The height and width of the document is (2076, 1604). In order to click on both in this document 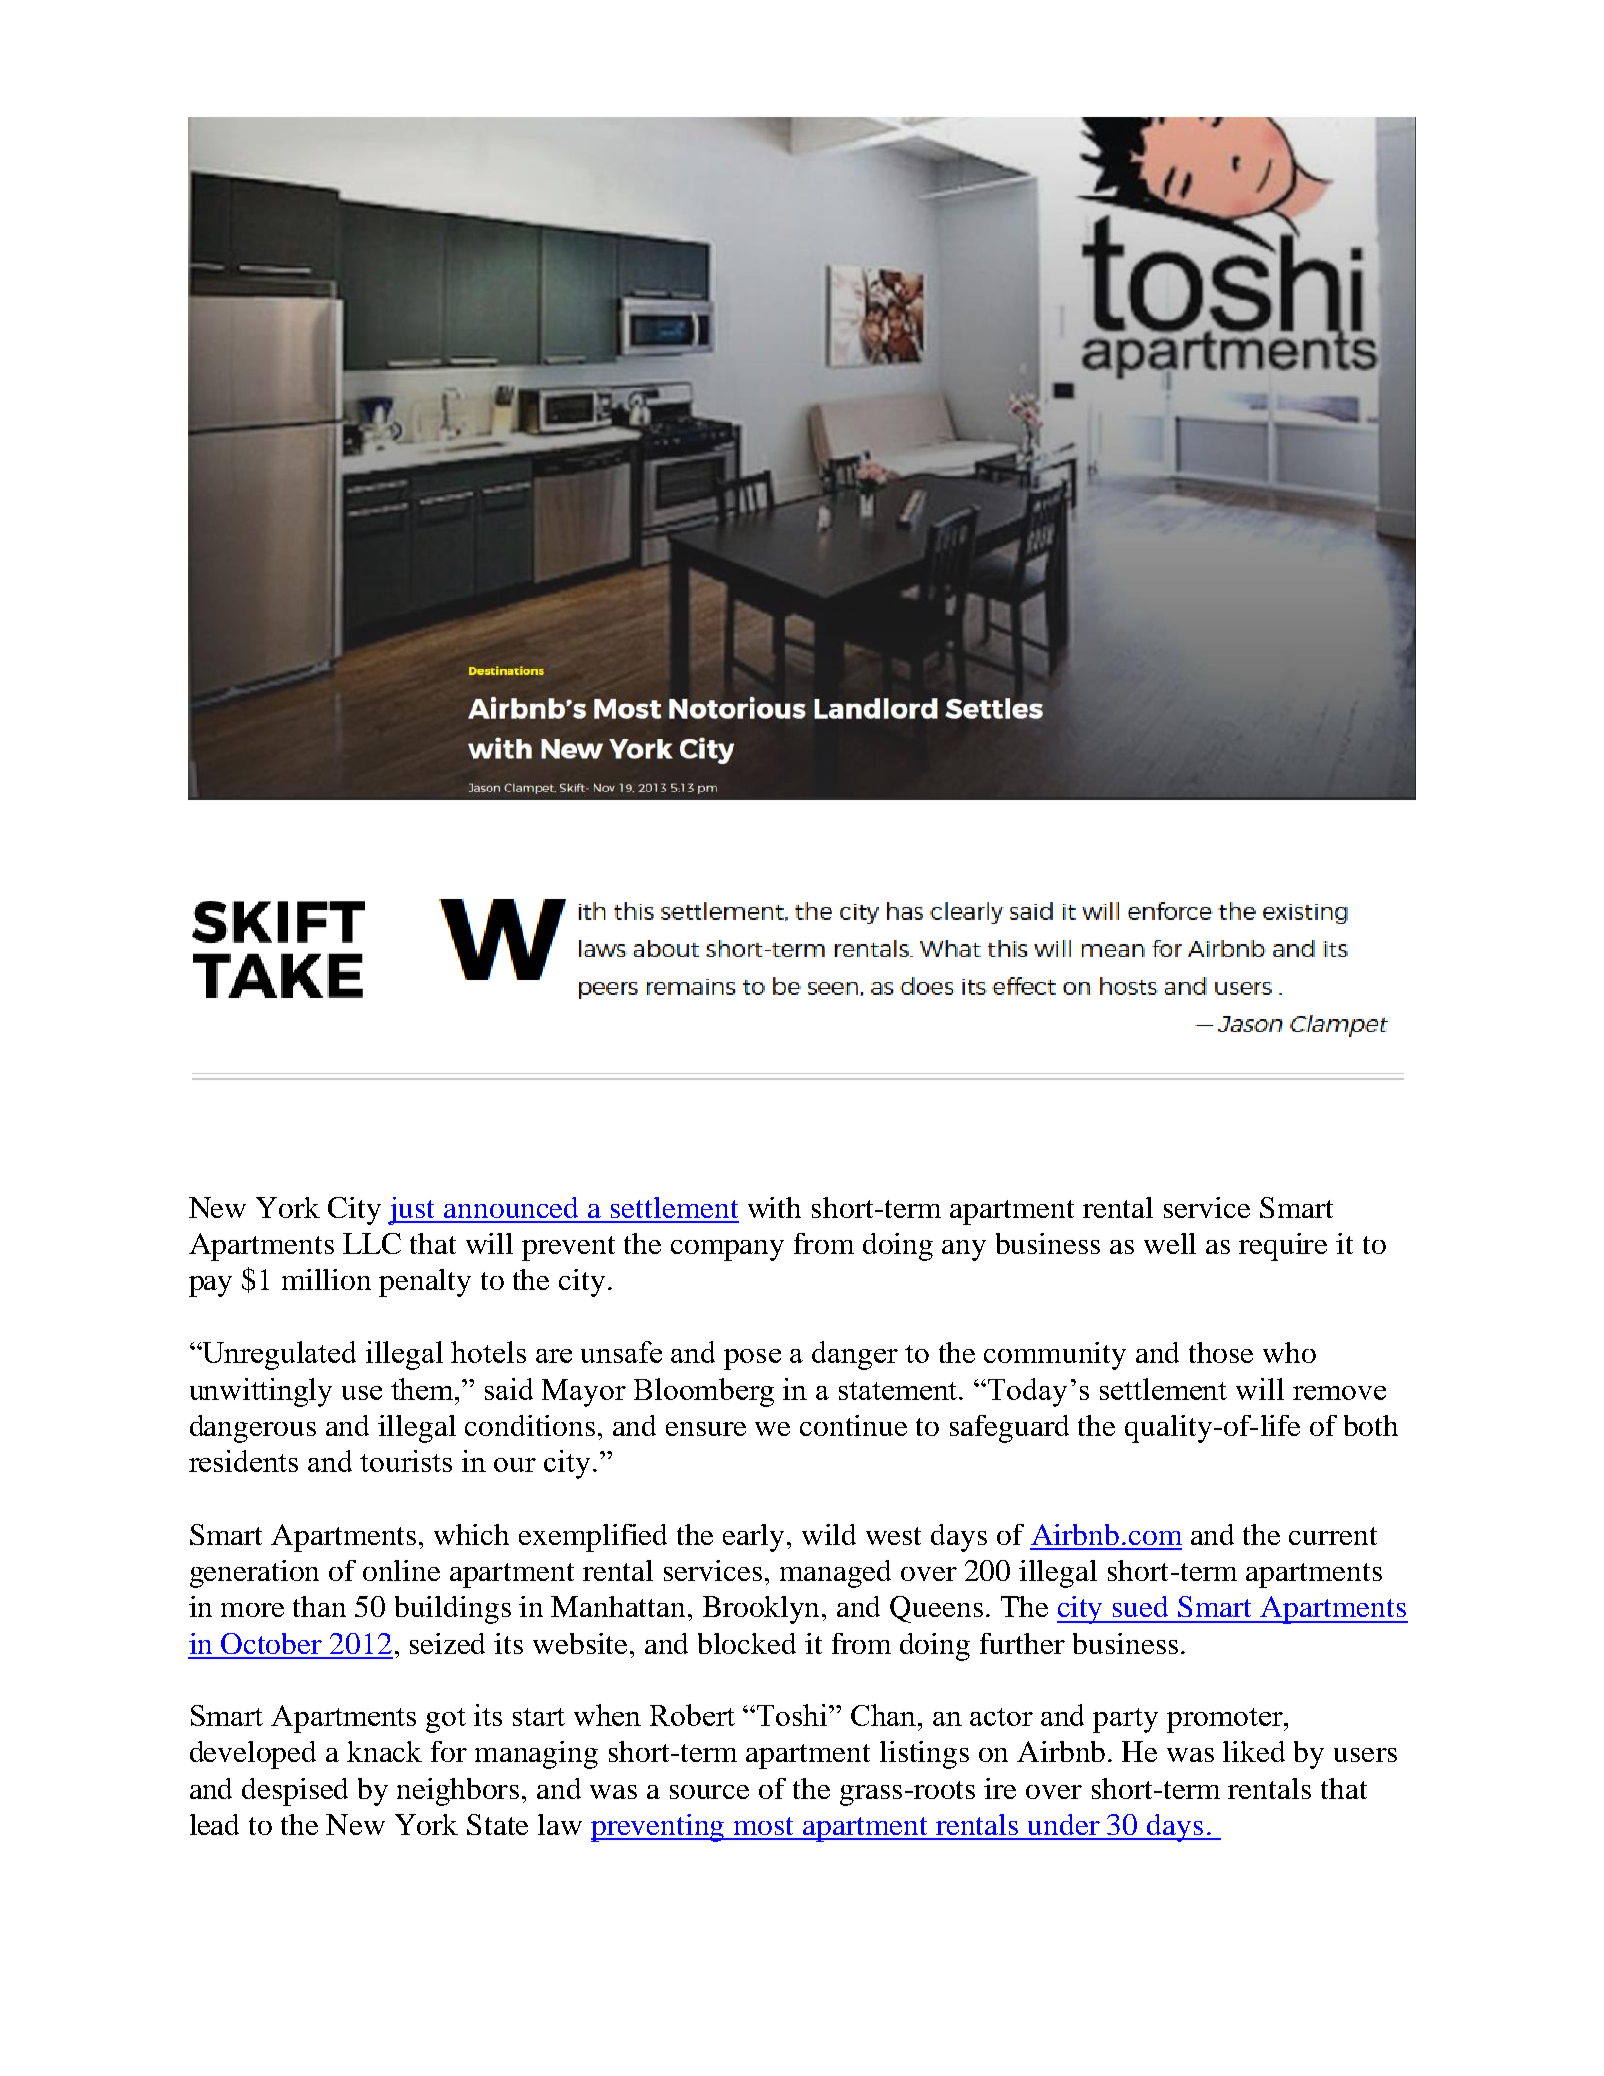, I will do `click(1371, 1425)`.
